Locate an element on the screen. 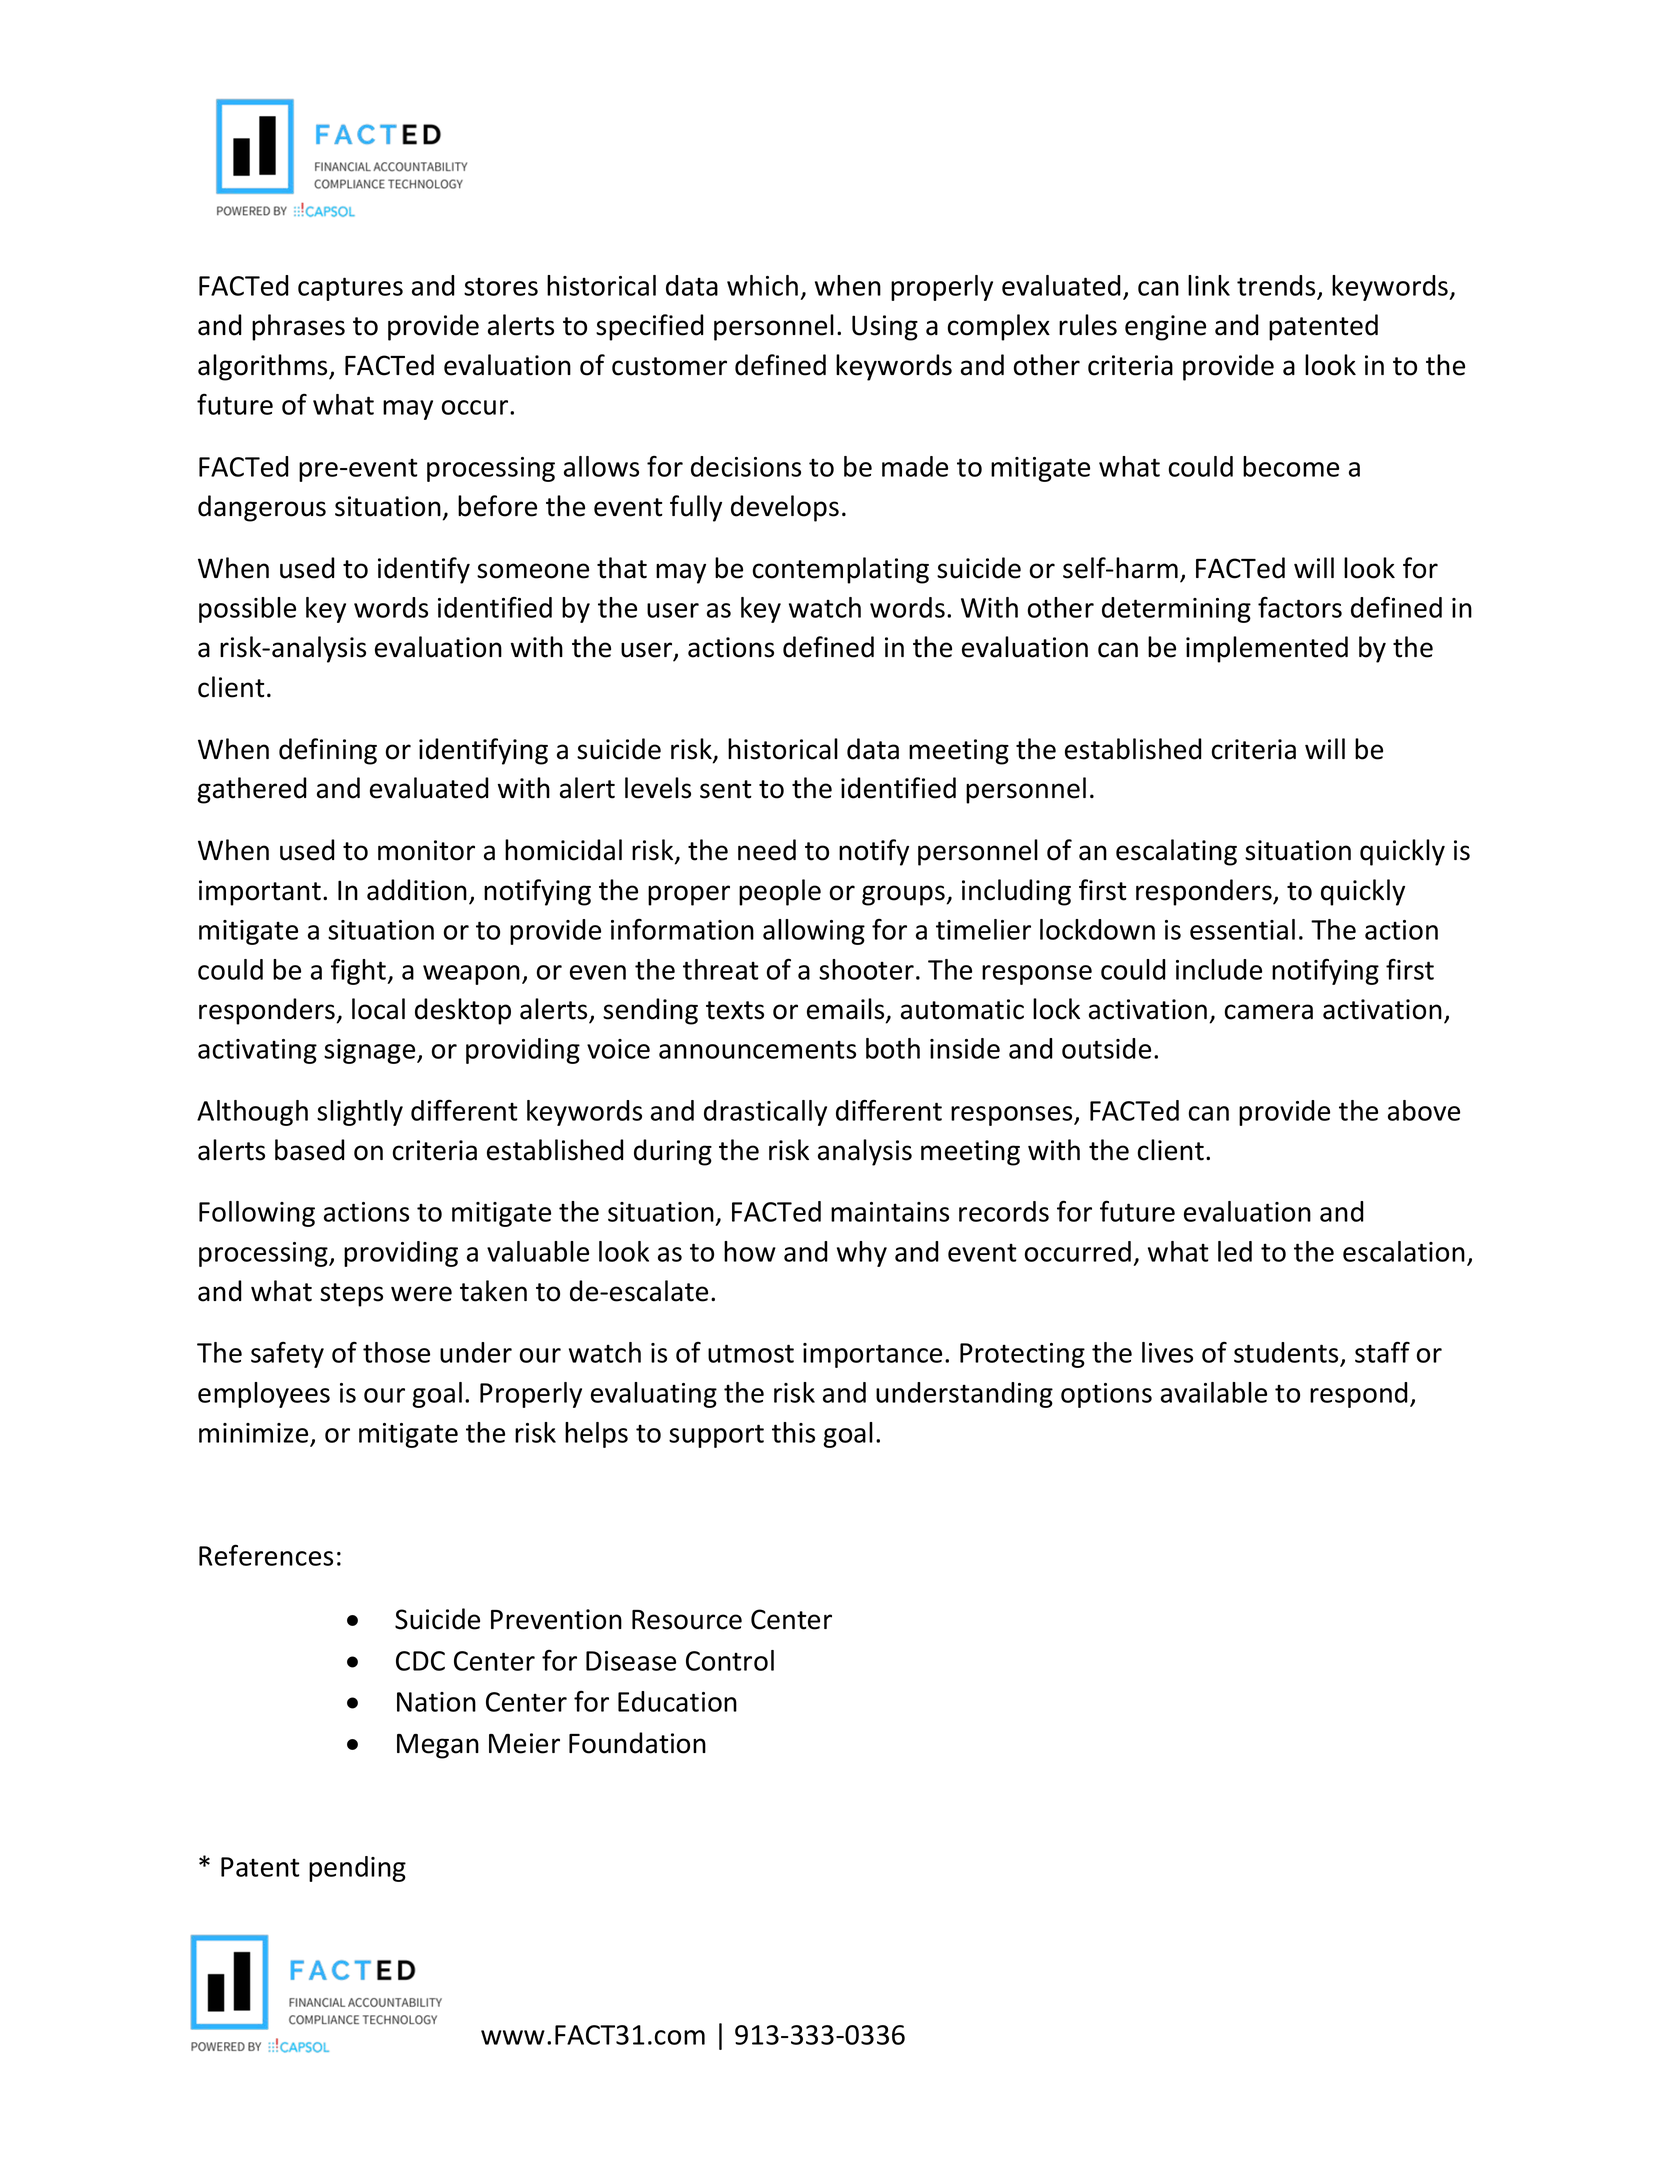  trends is located at coordinates (1276, 285).
